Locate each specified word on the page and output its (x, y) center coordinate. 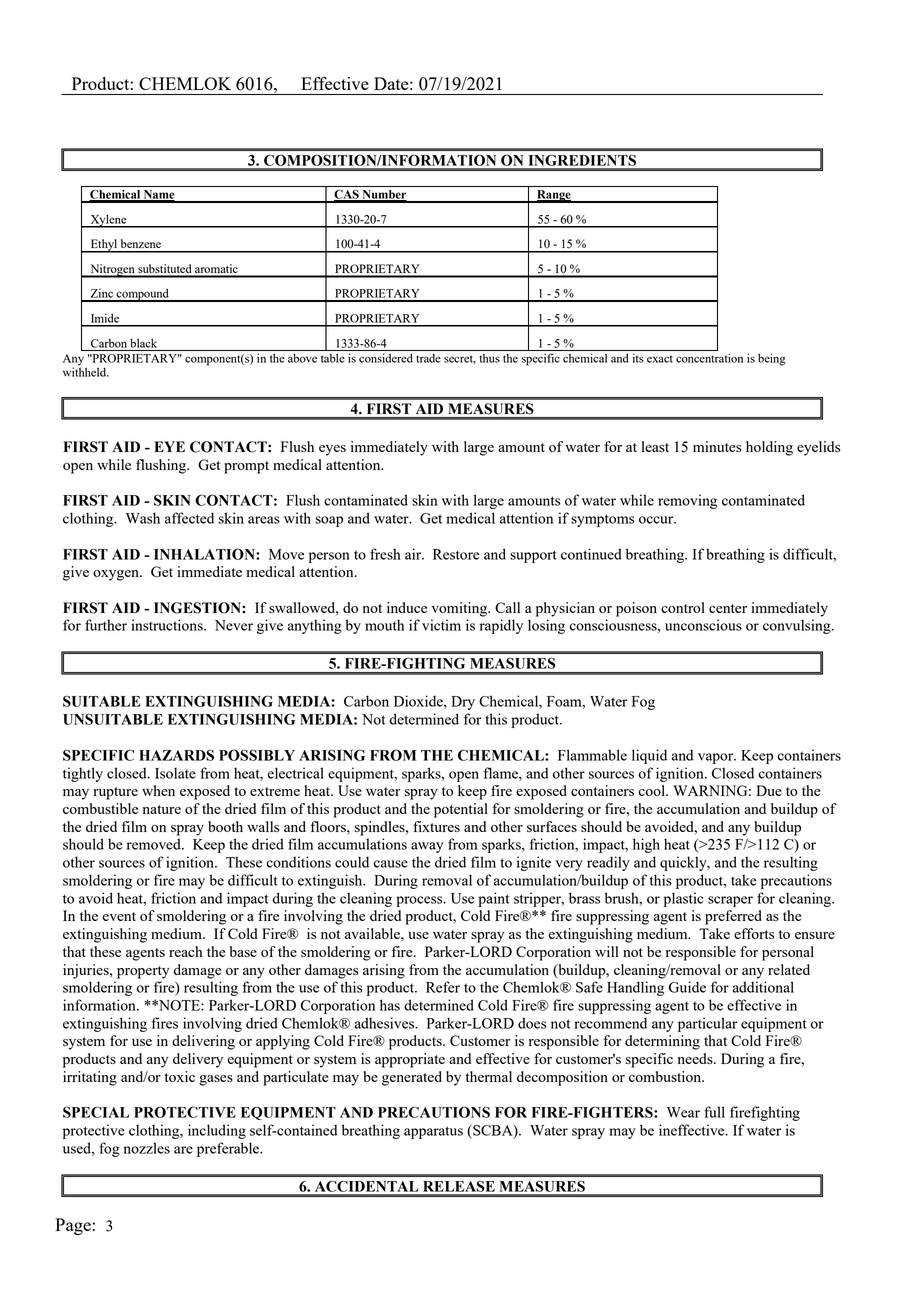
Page (74, 1226)
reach (186, 951)
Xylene (108, 221)
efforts (754, 933)
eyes (332, 450)
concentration (709, 358)
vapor (717, 758)
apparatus (433, 1132)
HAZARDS (176, 755)
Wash (143, 518)
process (420, 901)
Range (554, 196)
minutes (717, 446)
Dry (463, 703)
